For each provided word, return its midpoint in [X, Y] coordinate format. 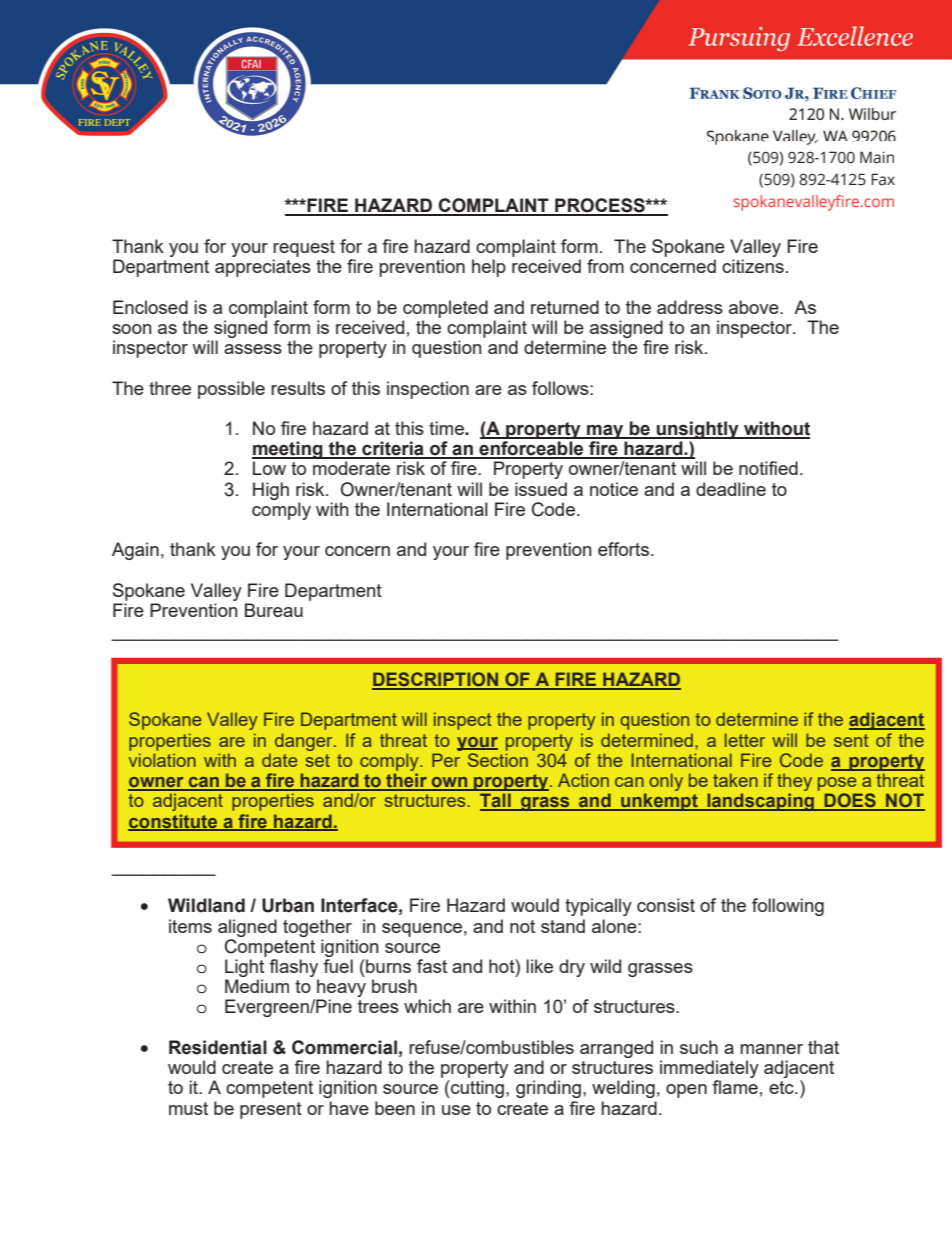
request [304, 248]
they [794, 782]
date [279, 760]
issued [541, 489]
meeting [288, 451]
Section [498, 760]
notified [768, 468]
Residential [218, 1047]
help [489, 268]
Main [877, 157]
